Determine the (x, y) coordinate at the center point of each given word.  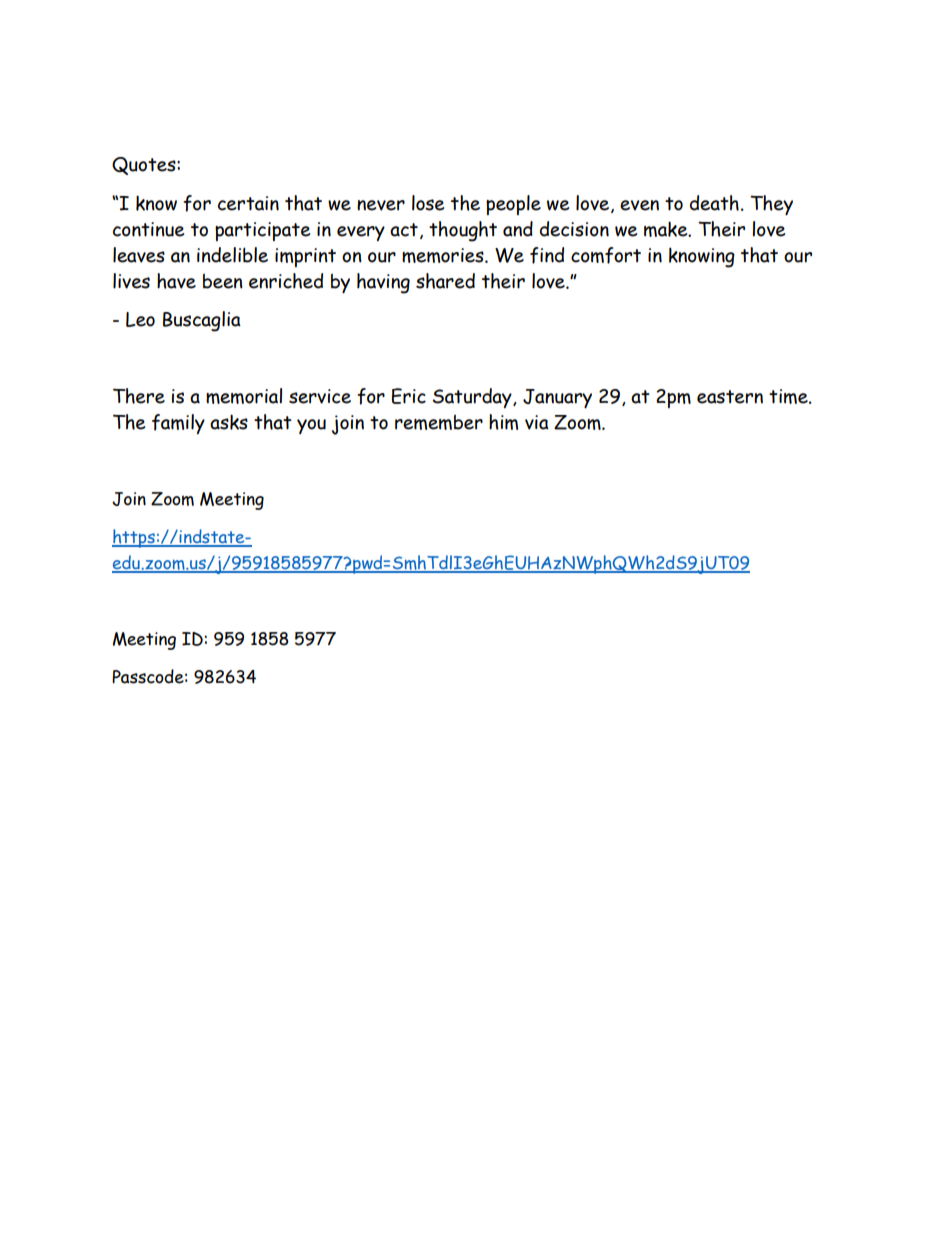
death (714, 203)
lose (428, 203)
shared (445, 281)
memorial (244, 396)
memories (444, 255)
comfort (606, 255)
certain (248, 203)
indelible (232, 255)
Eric (409, 396)
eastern (730, 397)
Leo (140, 319)
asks (229, 422)
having (383, 283)
